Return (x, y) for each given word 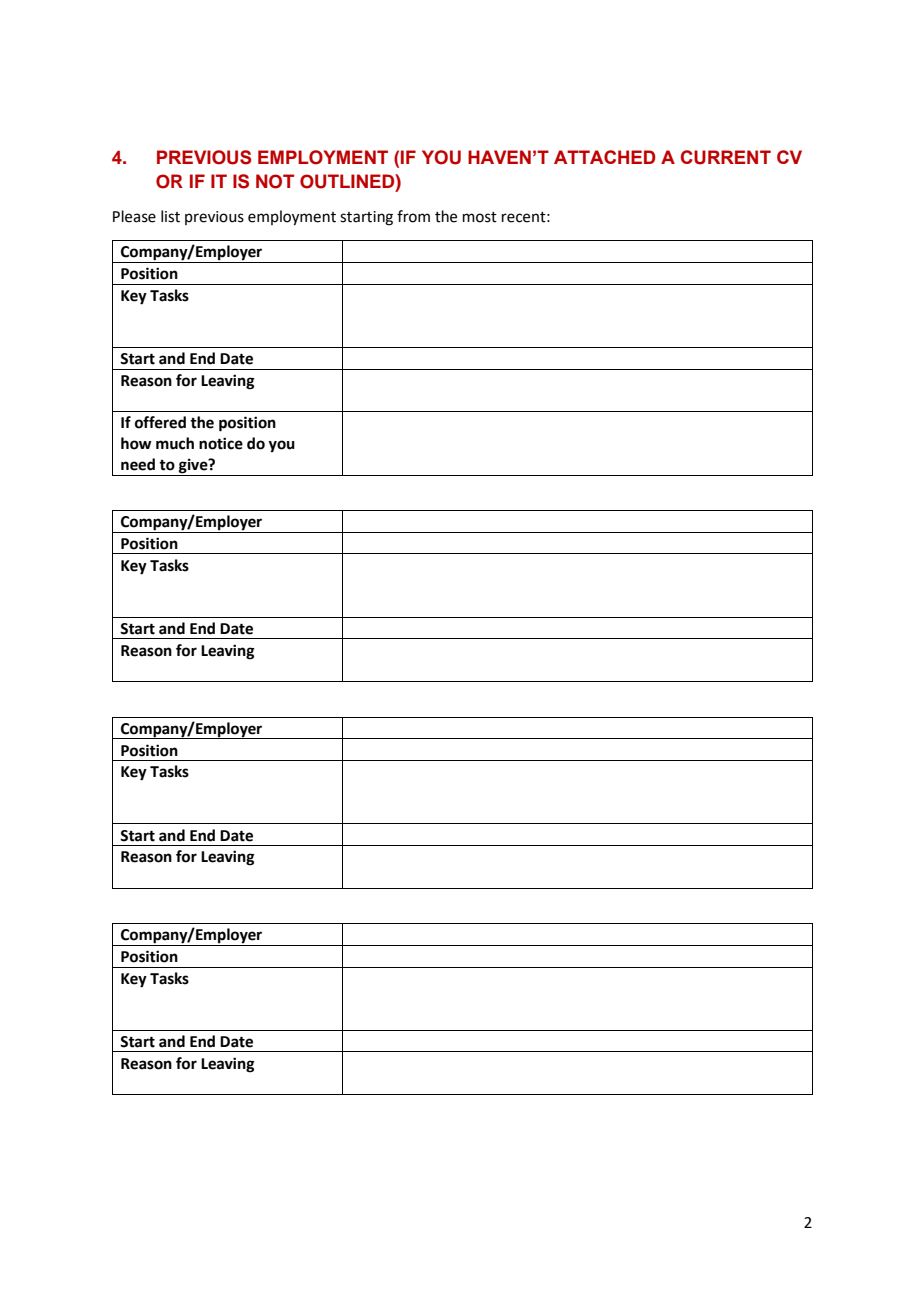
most (480, 217)
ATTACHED (605, 157)
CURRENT (726, 157)
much (175, 443)
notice (221, 443)
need (138, 464)
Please (134, 216)
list (170, 216)
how (136, 443)
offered (160, 422)
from (413, 216)
